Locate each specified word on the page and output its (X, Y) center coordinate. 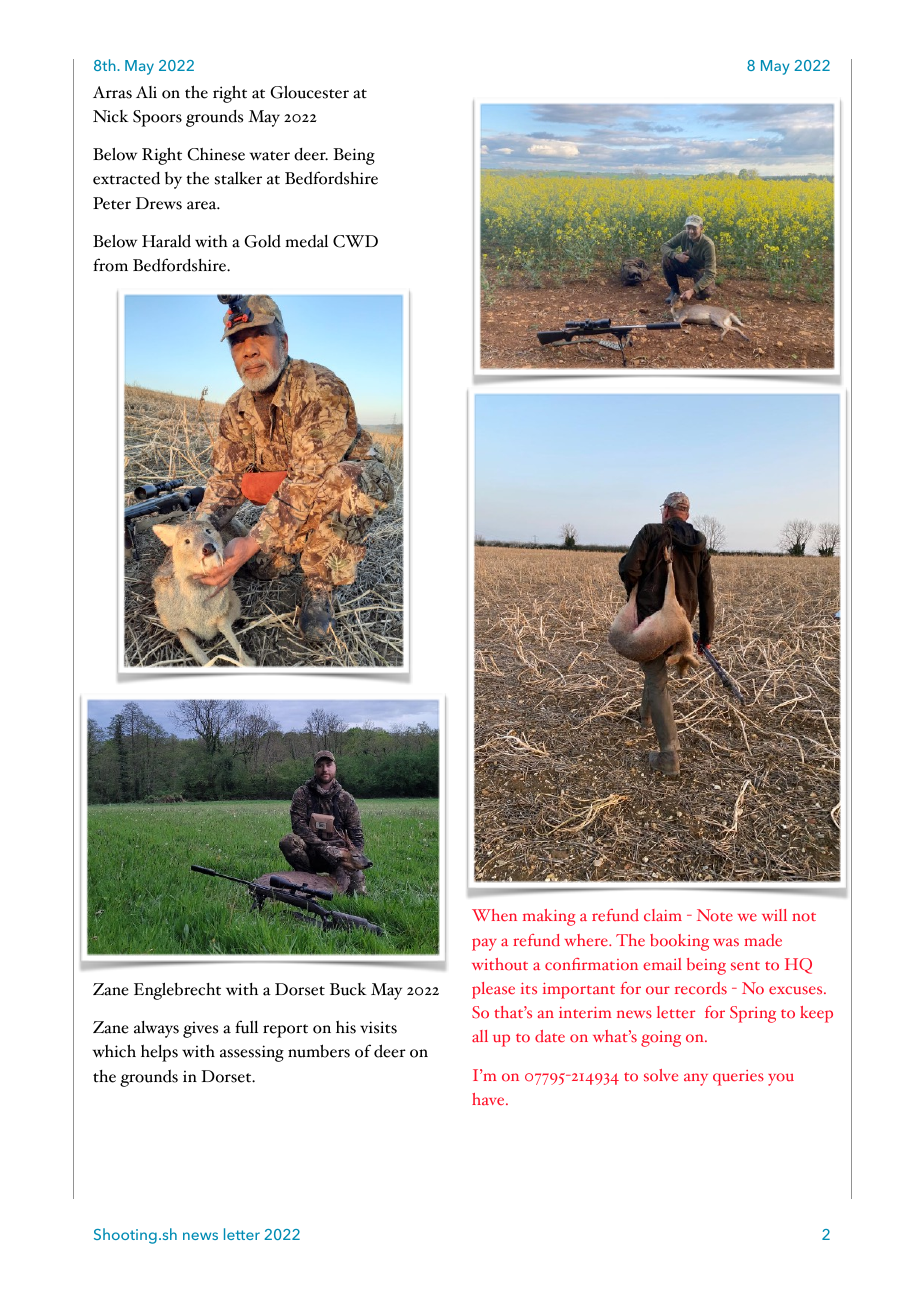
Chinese (216, 154)
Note (715, 915)
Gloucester (309, 92)
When (494, 915)
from (110, 265)
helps (159, 1053)
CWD (355, 241)
